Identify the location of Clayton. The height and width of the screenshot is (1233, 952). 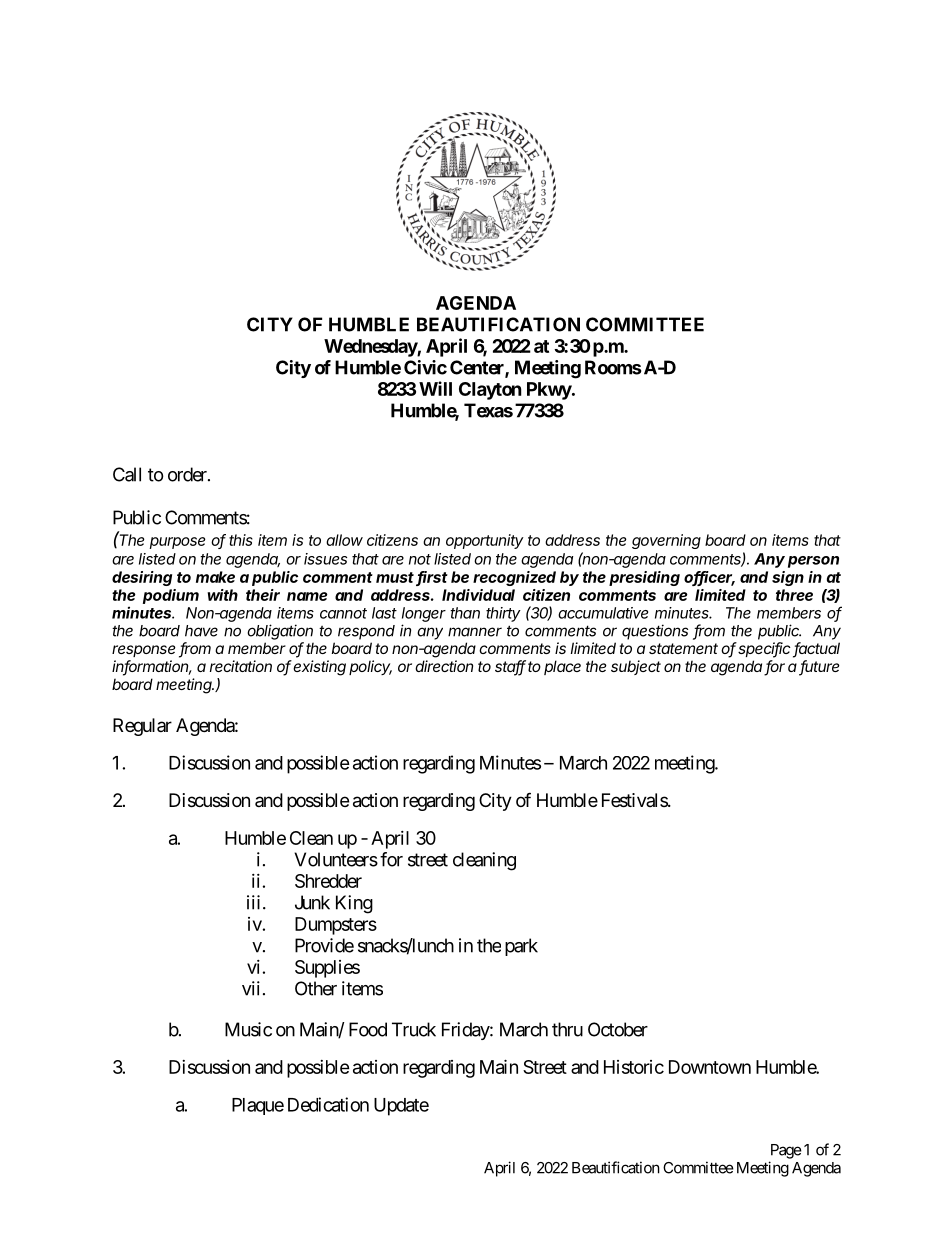
(490, 391).
